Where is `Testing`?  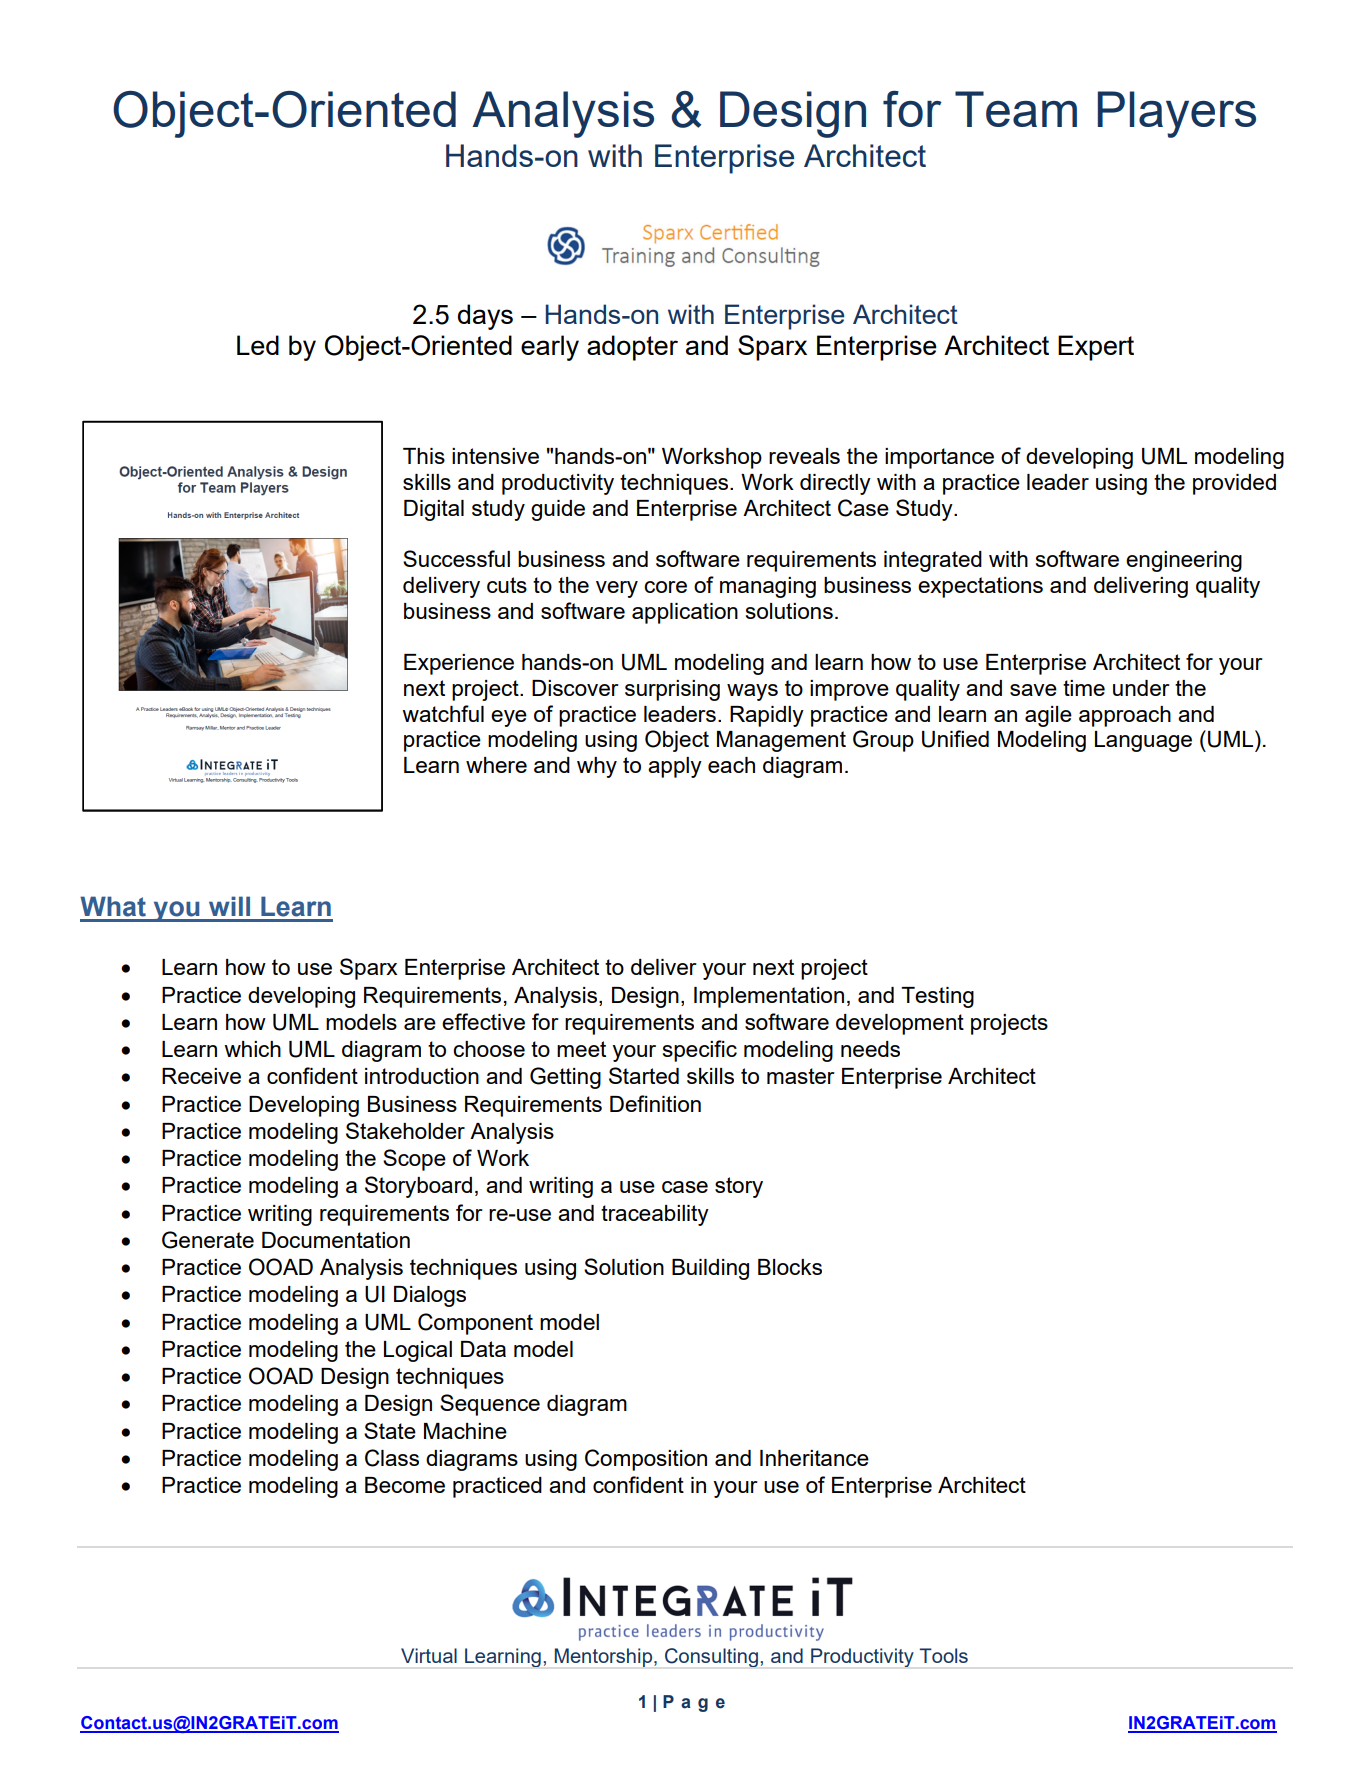
Testing is located at coordinates (937, 997).
